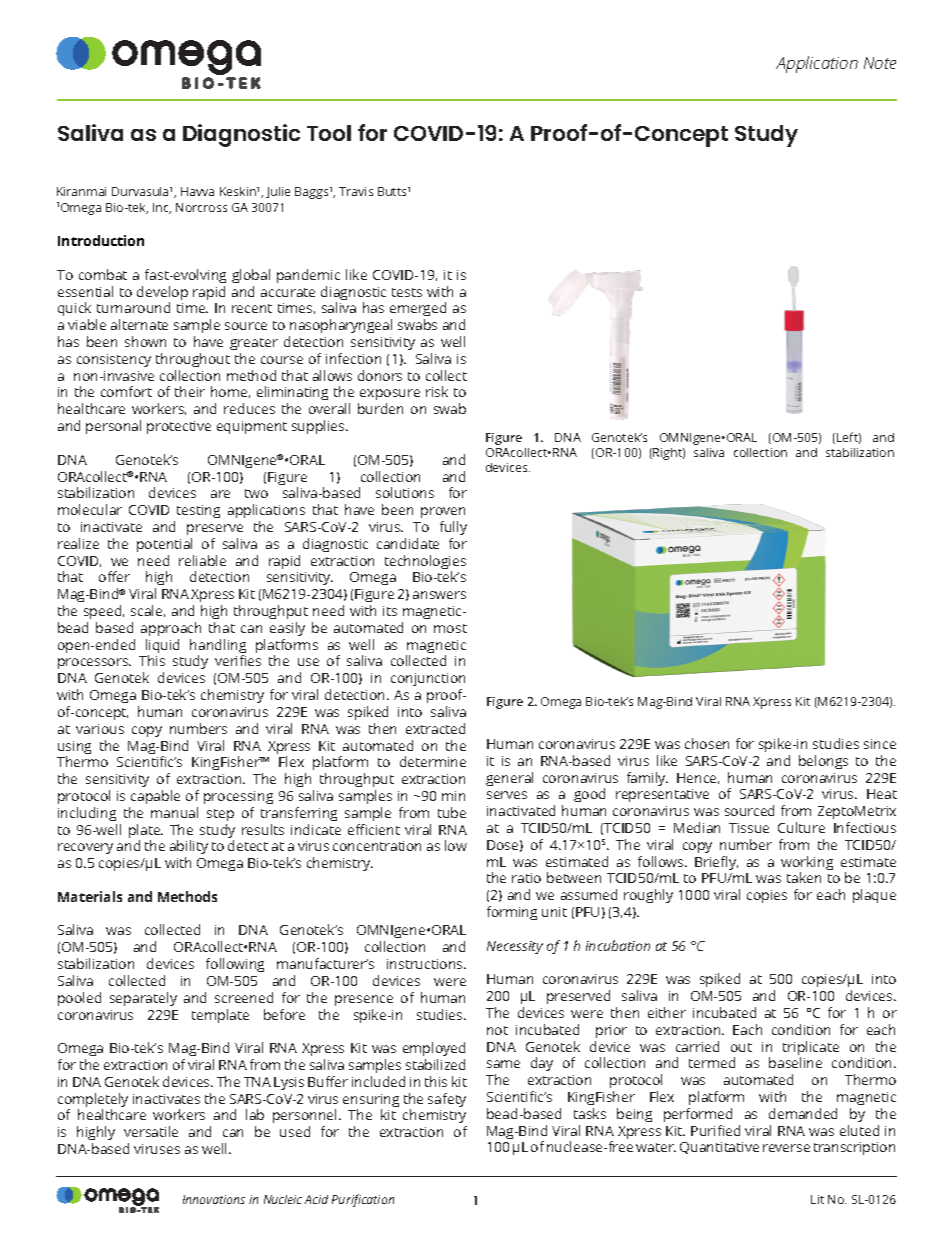 This screenshot has height=1233, width=952. I want to click on versatile, so click(151, 1131).
